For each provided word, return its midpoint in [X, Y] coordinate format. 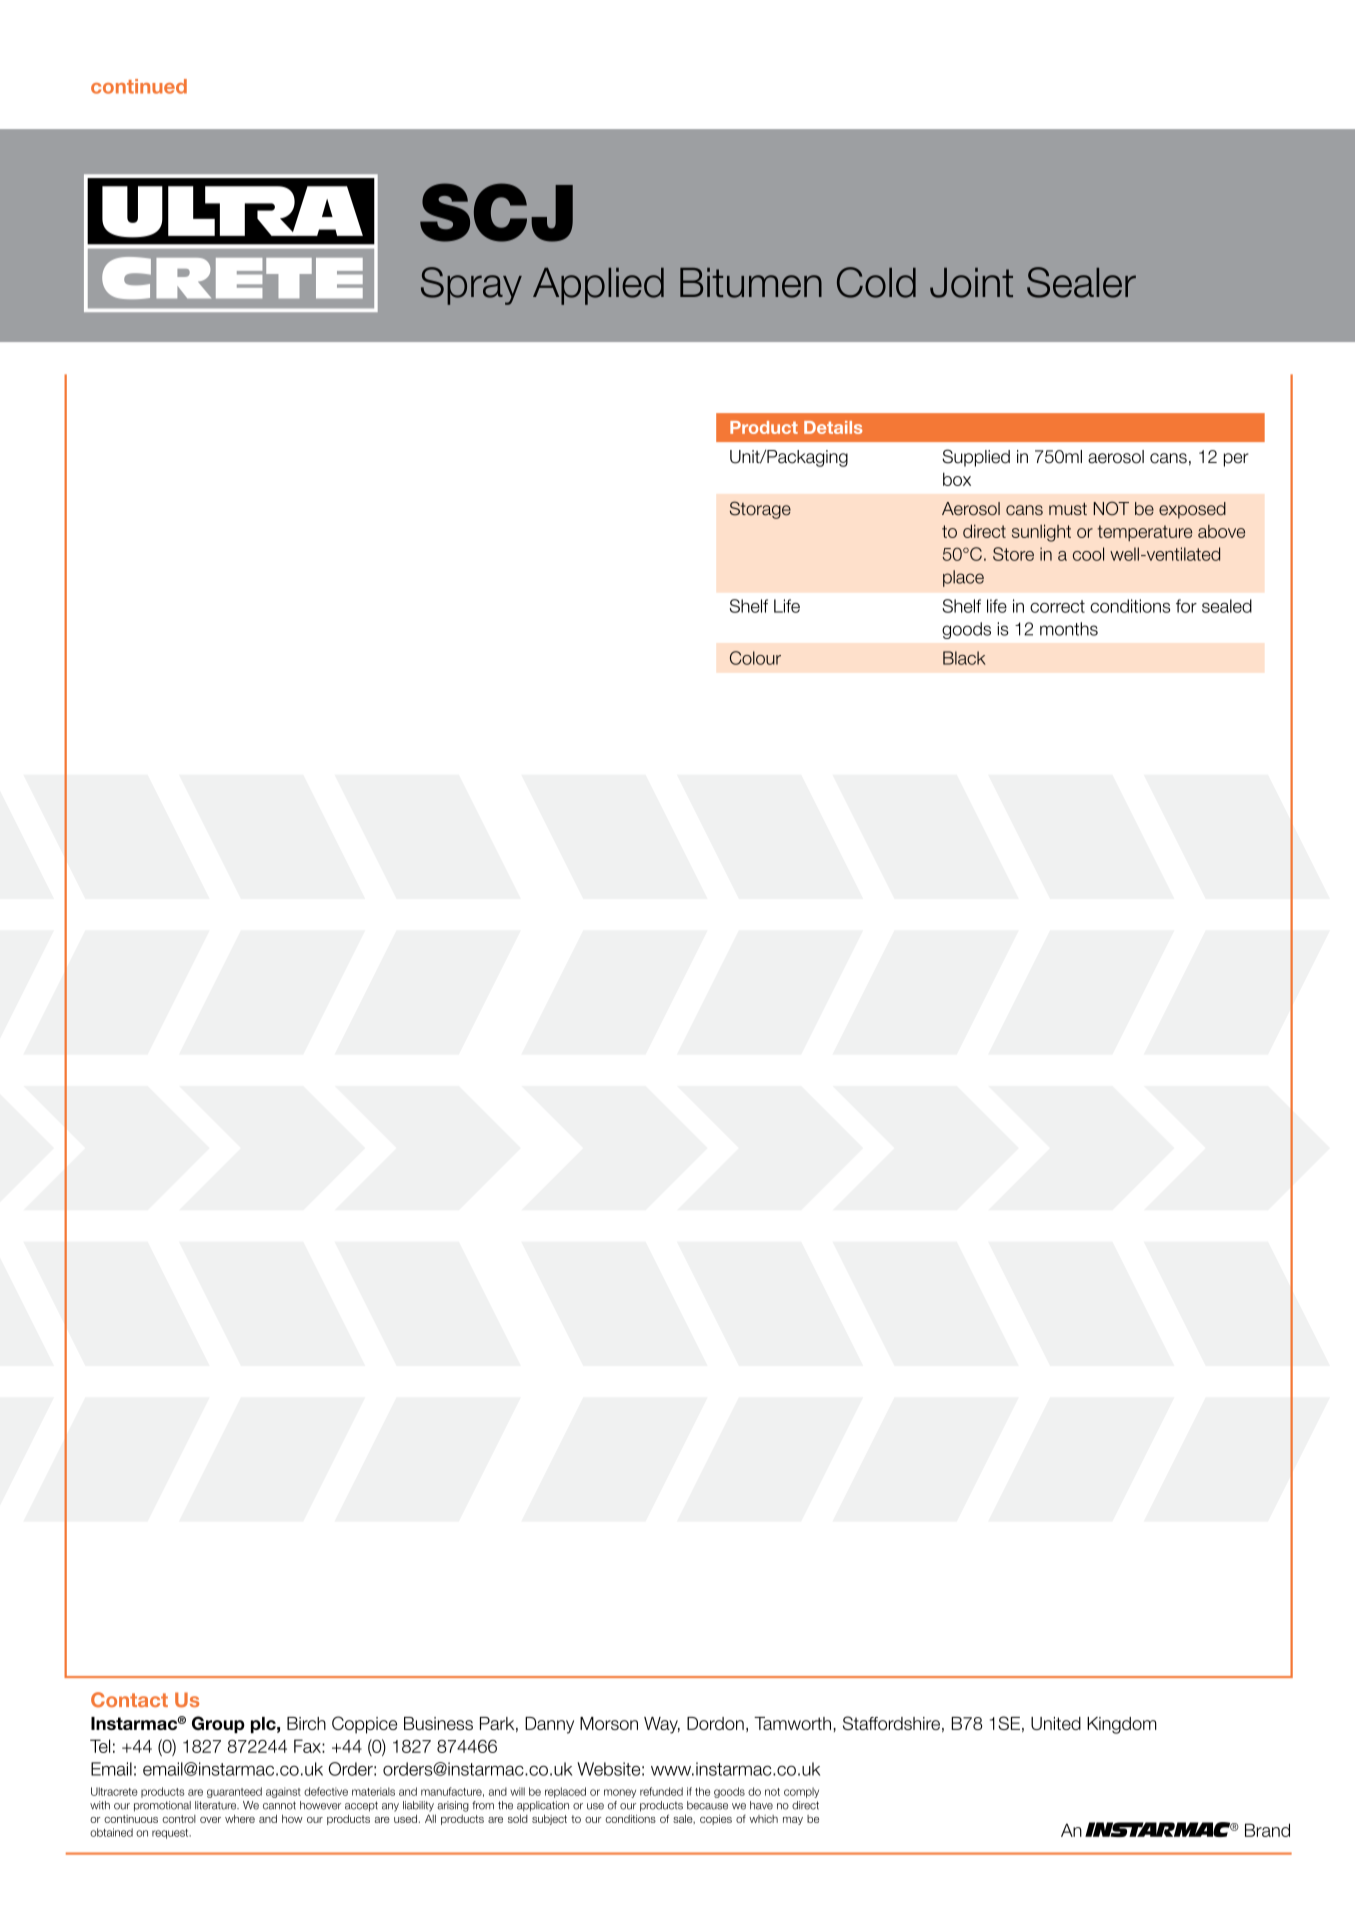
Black [964, 658]
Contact [129, 1700]
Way [662, 1725]
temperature [1145, 533]
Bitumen [751, 283]
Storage [760, 510]
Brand [1267, 1830]
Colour [755, 658]
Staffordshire [891, 1723]
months [1069, 629]
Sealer [1081, 282]
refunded [661, 1791]
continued [139, 86]
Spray [471, 286]
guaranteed [234, 1792]
